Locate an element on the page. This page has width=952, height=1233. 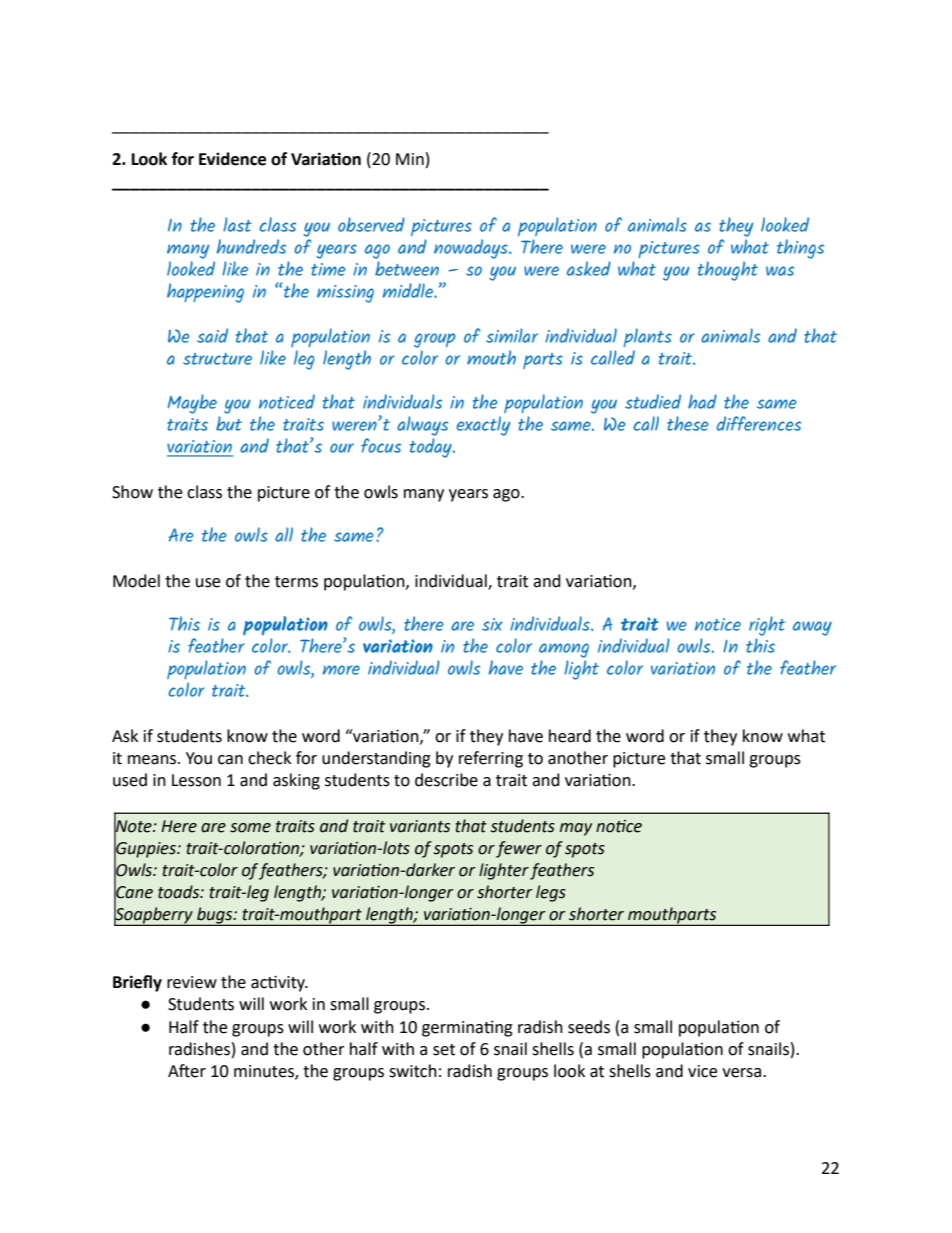
nowadays is located at coordinates (472, 249).
